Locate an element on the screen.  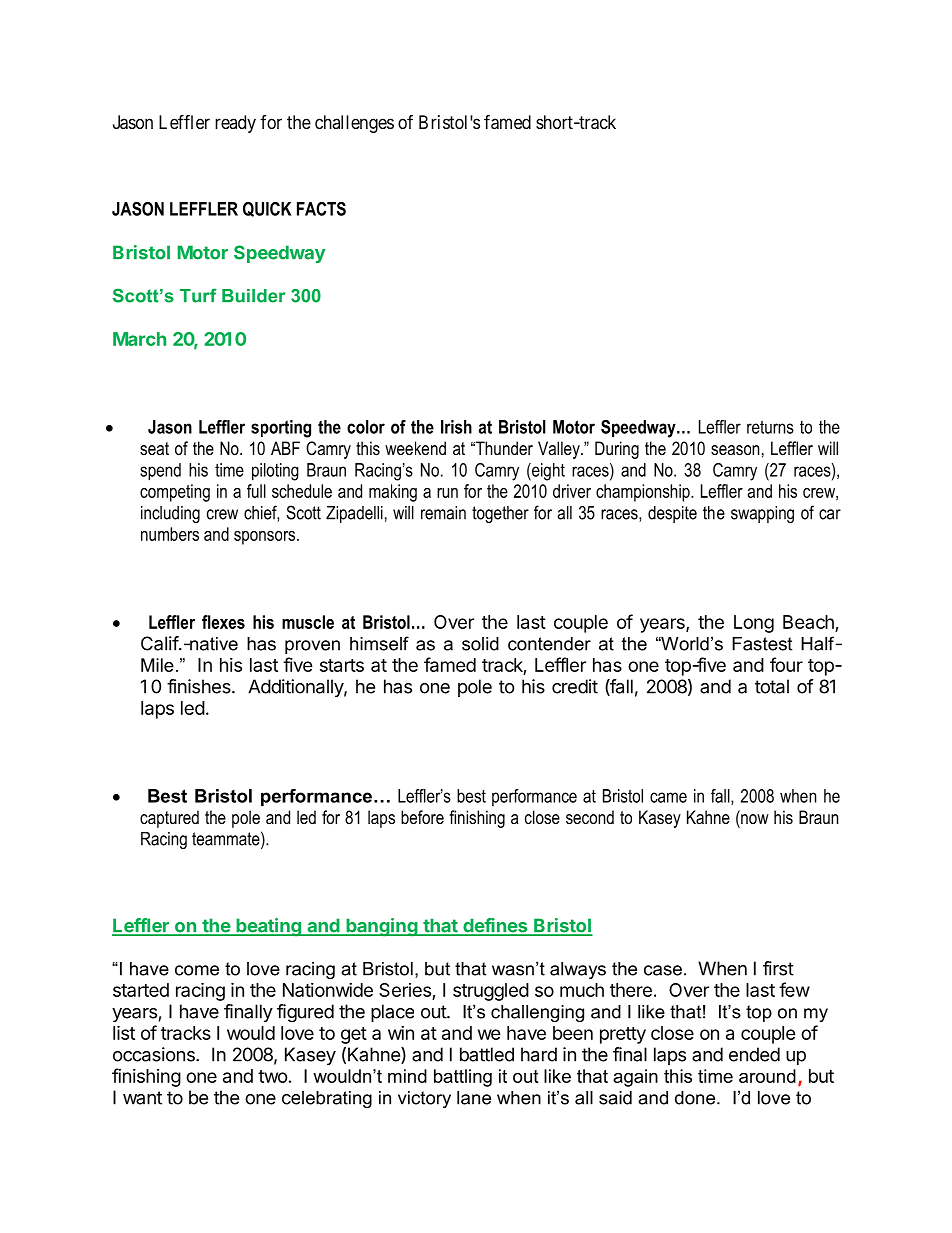
ready is located at coordinates (235, 124).
